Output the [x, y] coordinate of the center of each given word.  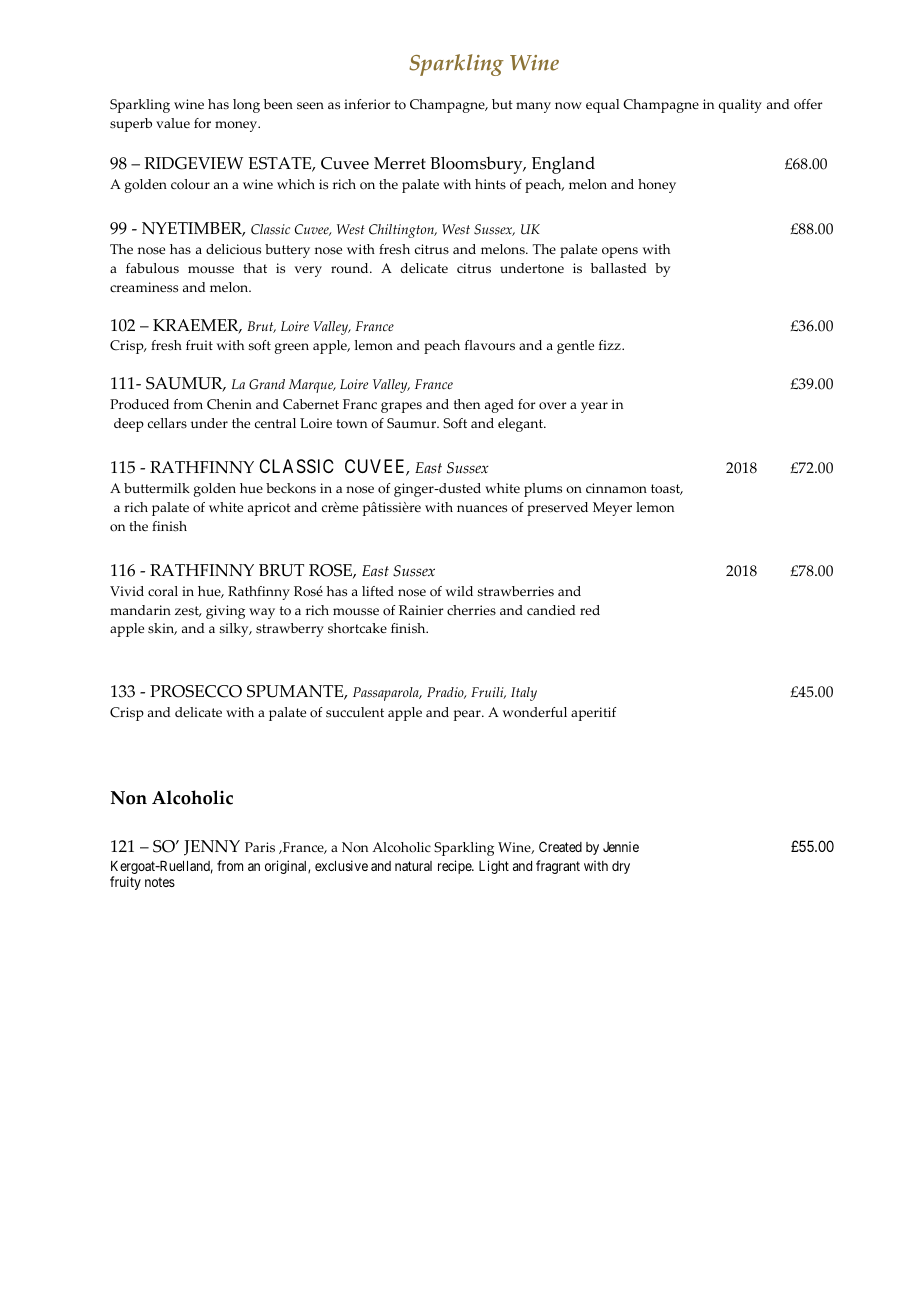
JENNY [212, 848]
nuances [482, 509]
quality [740, 106]
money [237, 126]
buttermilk [157, 488]
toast [667, 489]
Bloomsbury [477, 165]
